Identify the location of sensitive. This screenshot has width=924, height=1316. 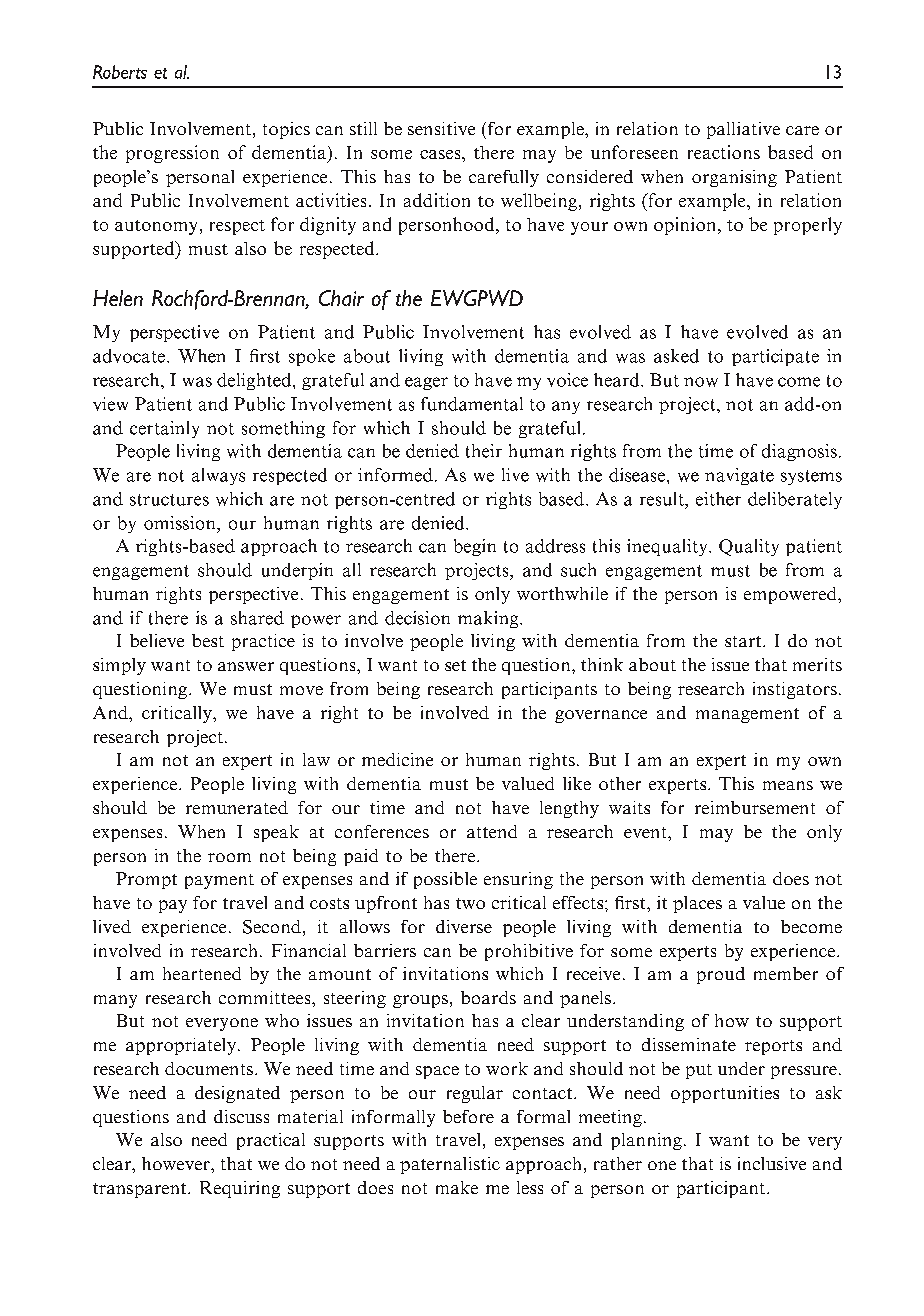
(441, 128).
